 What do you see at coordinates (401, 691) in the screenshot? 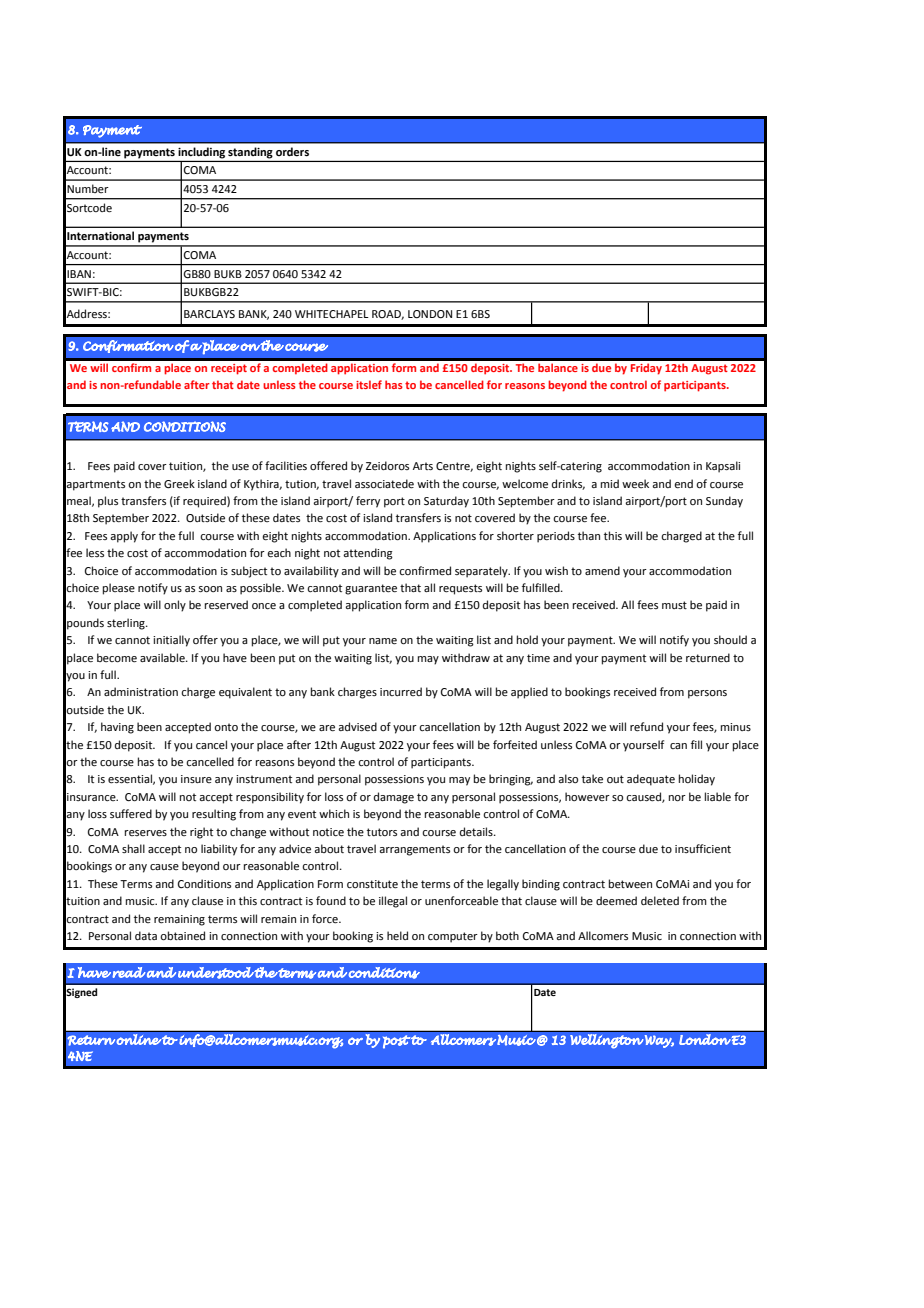
I see `incurred` at bounding box center [401, 691].
